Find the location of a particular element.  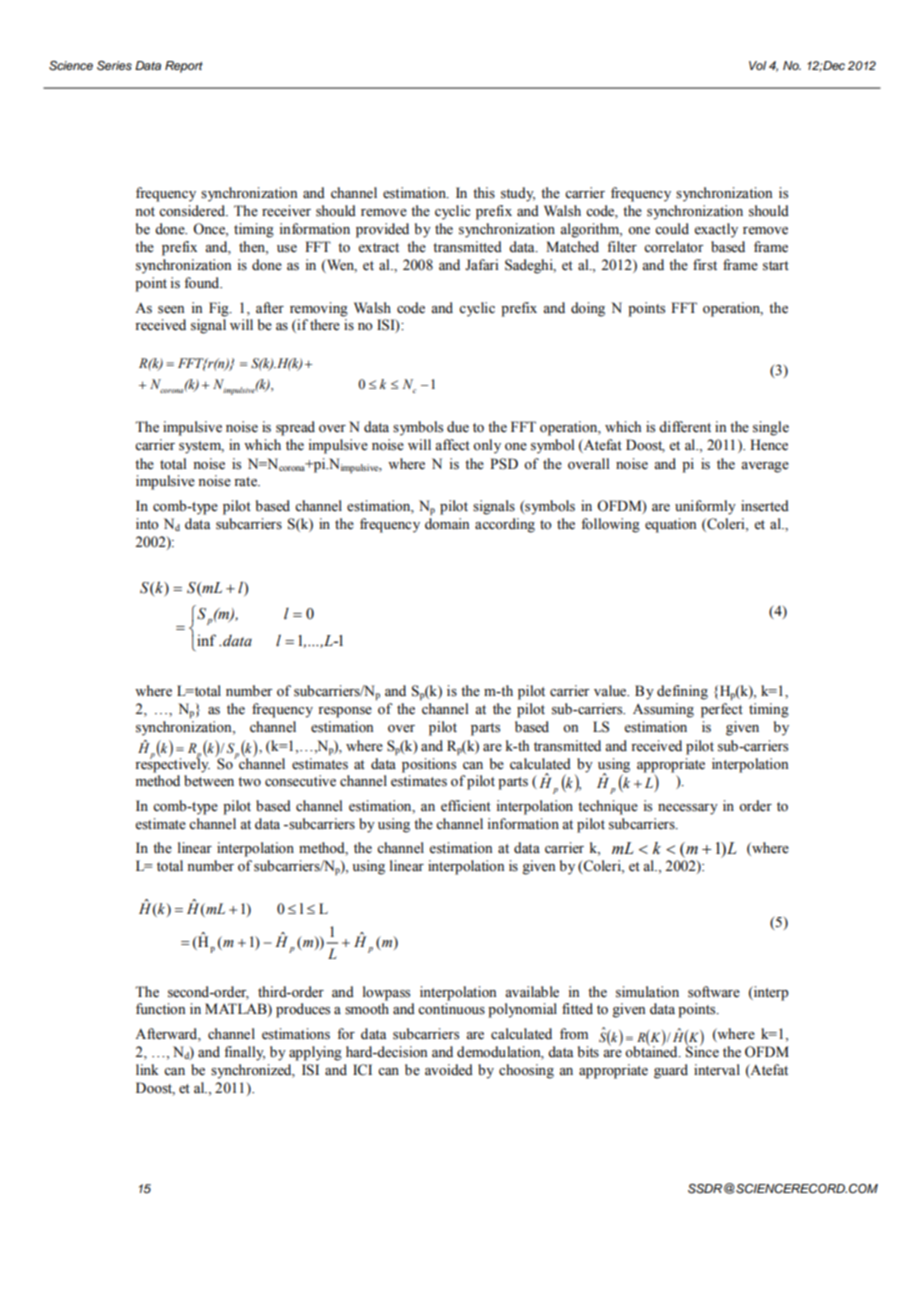

finally is located at coordinates (244, 1053).
